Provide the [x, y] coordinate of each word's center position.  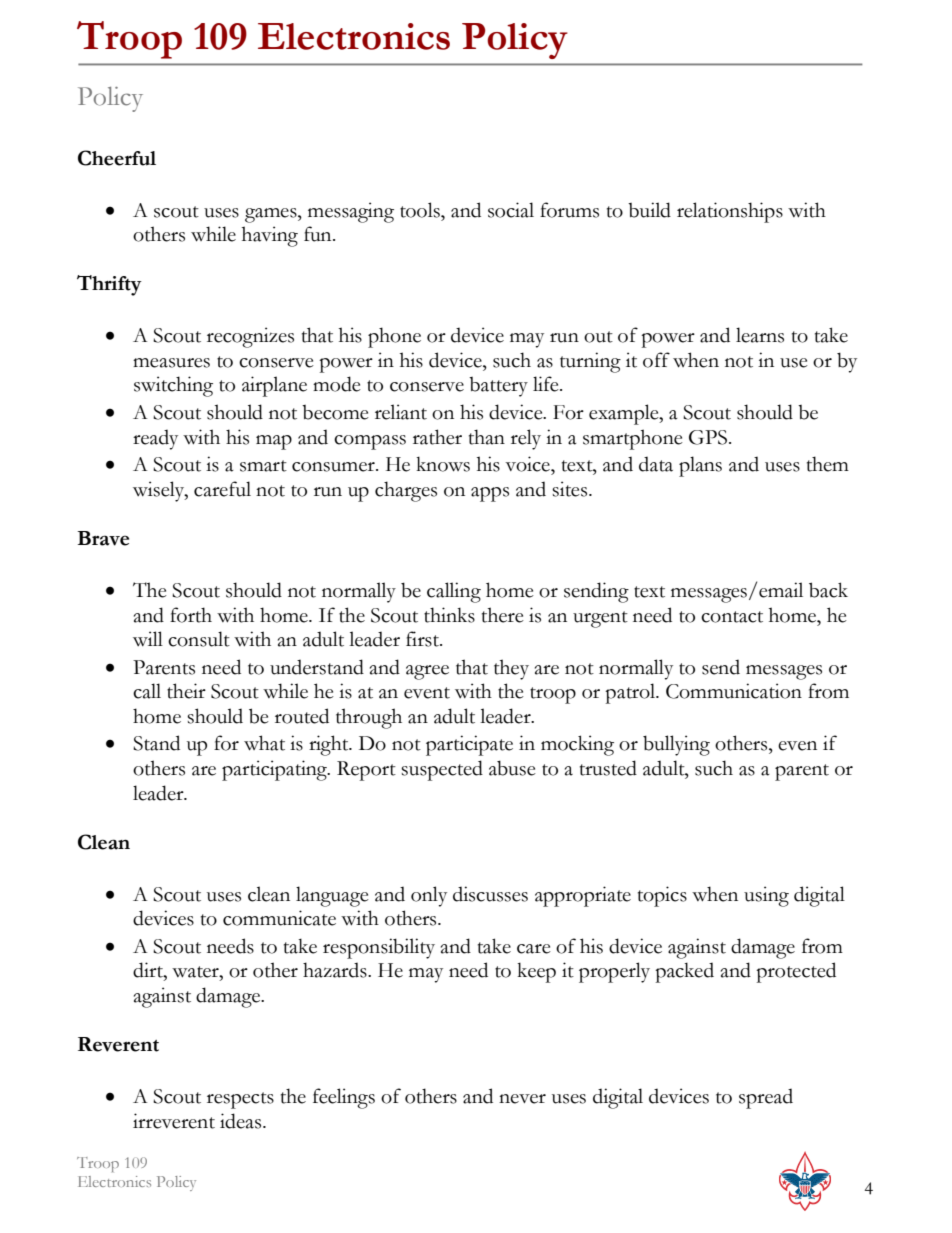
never [522, 1099]
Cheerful [117, 158]
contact [732, 617]
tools [421, 210]
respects [240, 1100]
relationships [730, 212]
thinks [449, 615]
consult [199, 639]
